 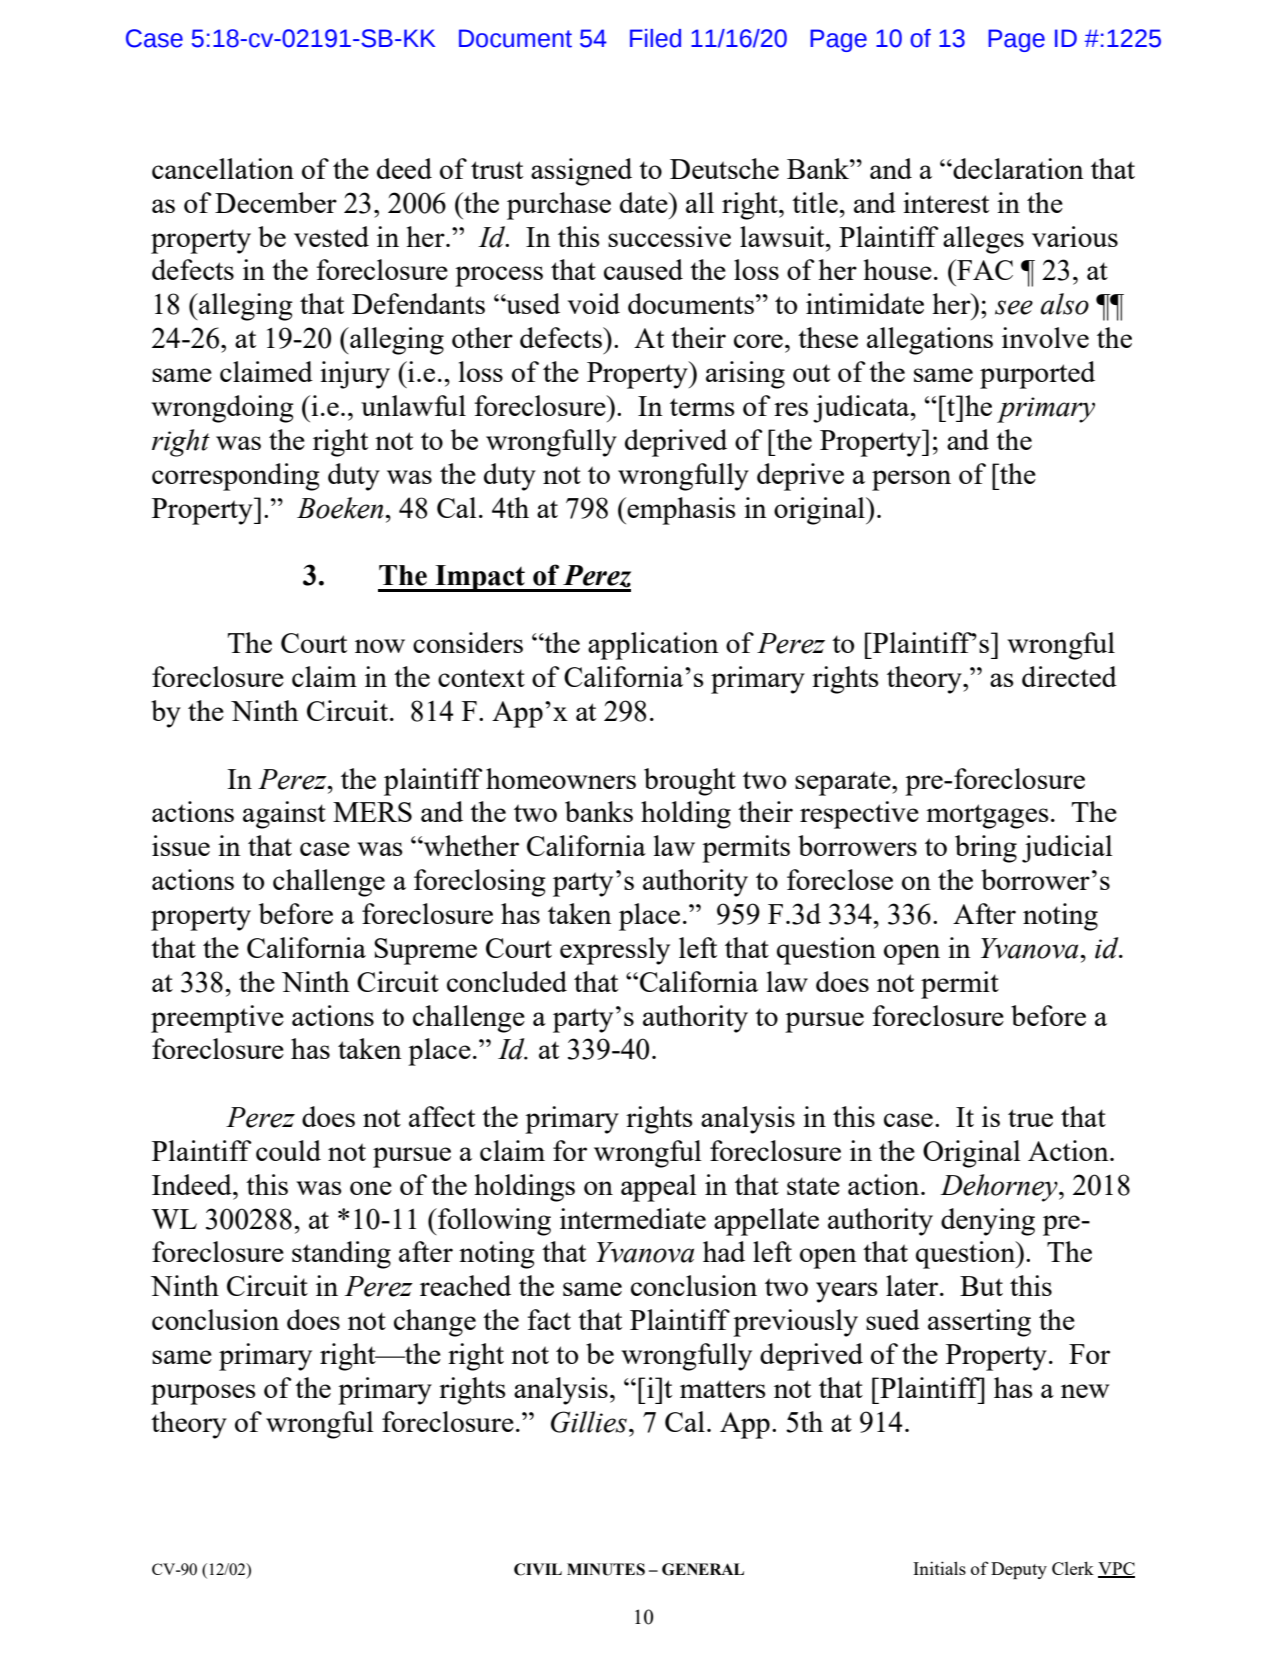 What do you see at coordinates (203, 1394) in the image?
I see `purposes` at bounding box center [203, 1394].
